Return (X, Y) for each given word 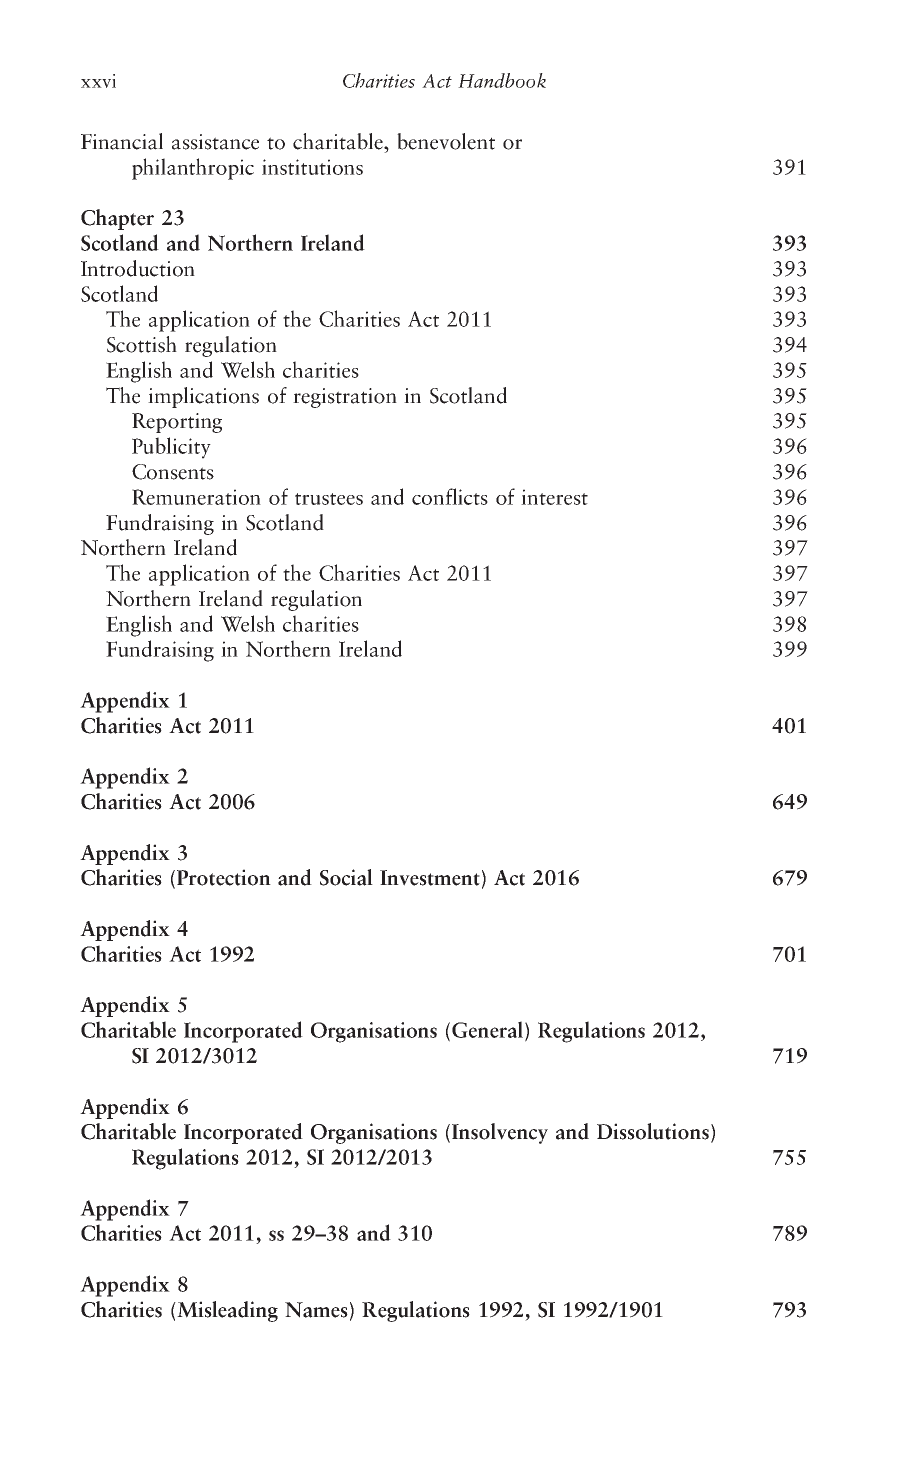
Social (346, 877)
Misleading (226, 1311)
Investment (430, 878)
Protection (224, 877)
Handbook (502, 80)
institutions (312, 167)
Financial (122, 141)
